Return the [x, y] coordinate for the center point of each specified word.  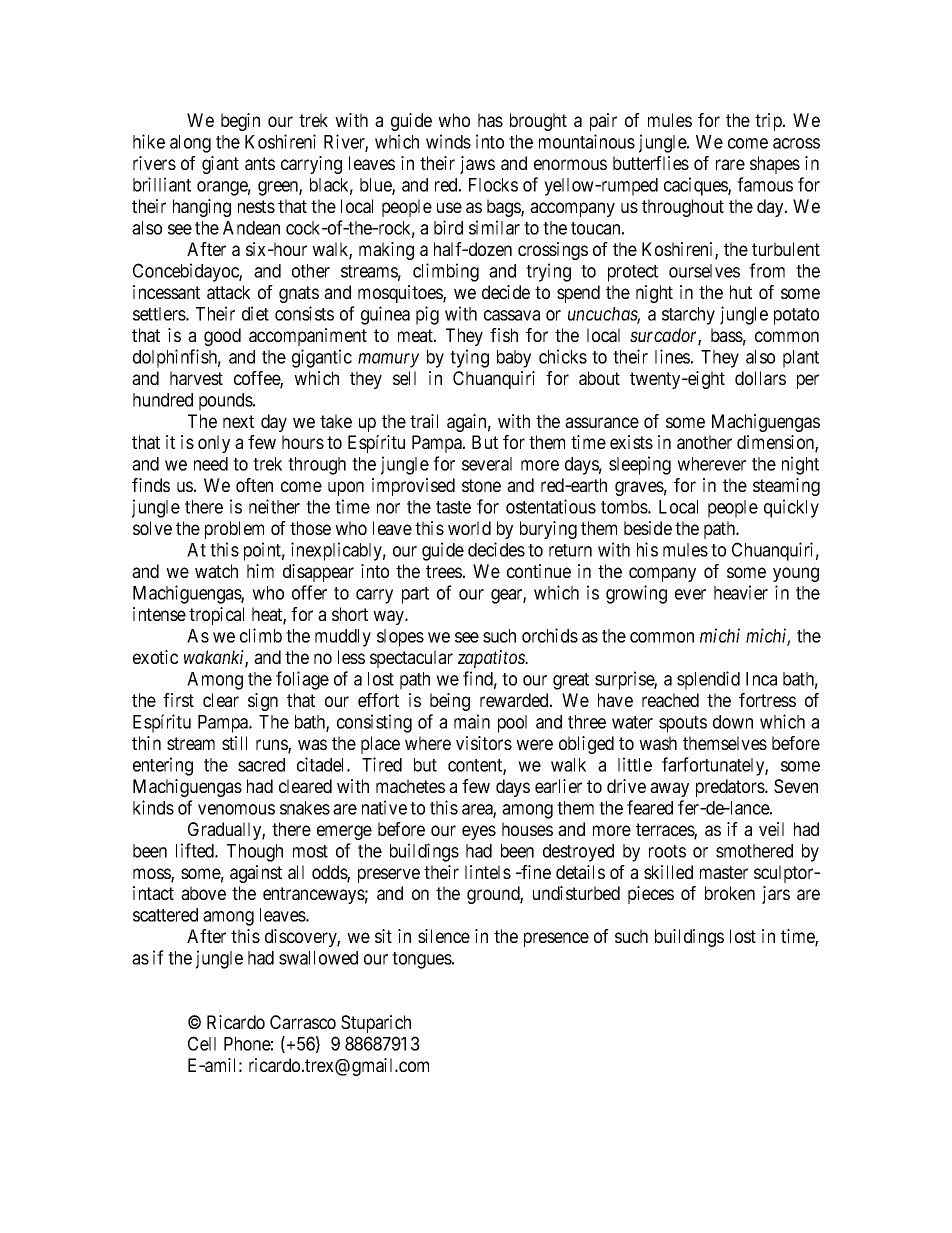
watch [216, 571]
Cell [202, 1043]
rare [730, 164]
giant [220, 165]
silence [444, 936]
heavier [741, 592]
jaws [477, 165]
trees [444, 571]
